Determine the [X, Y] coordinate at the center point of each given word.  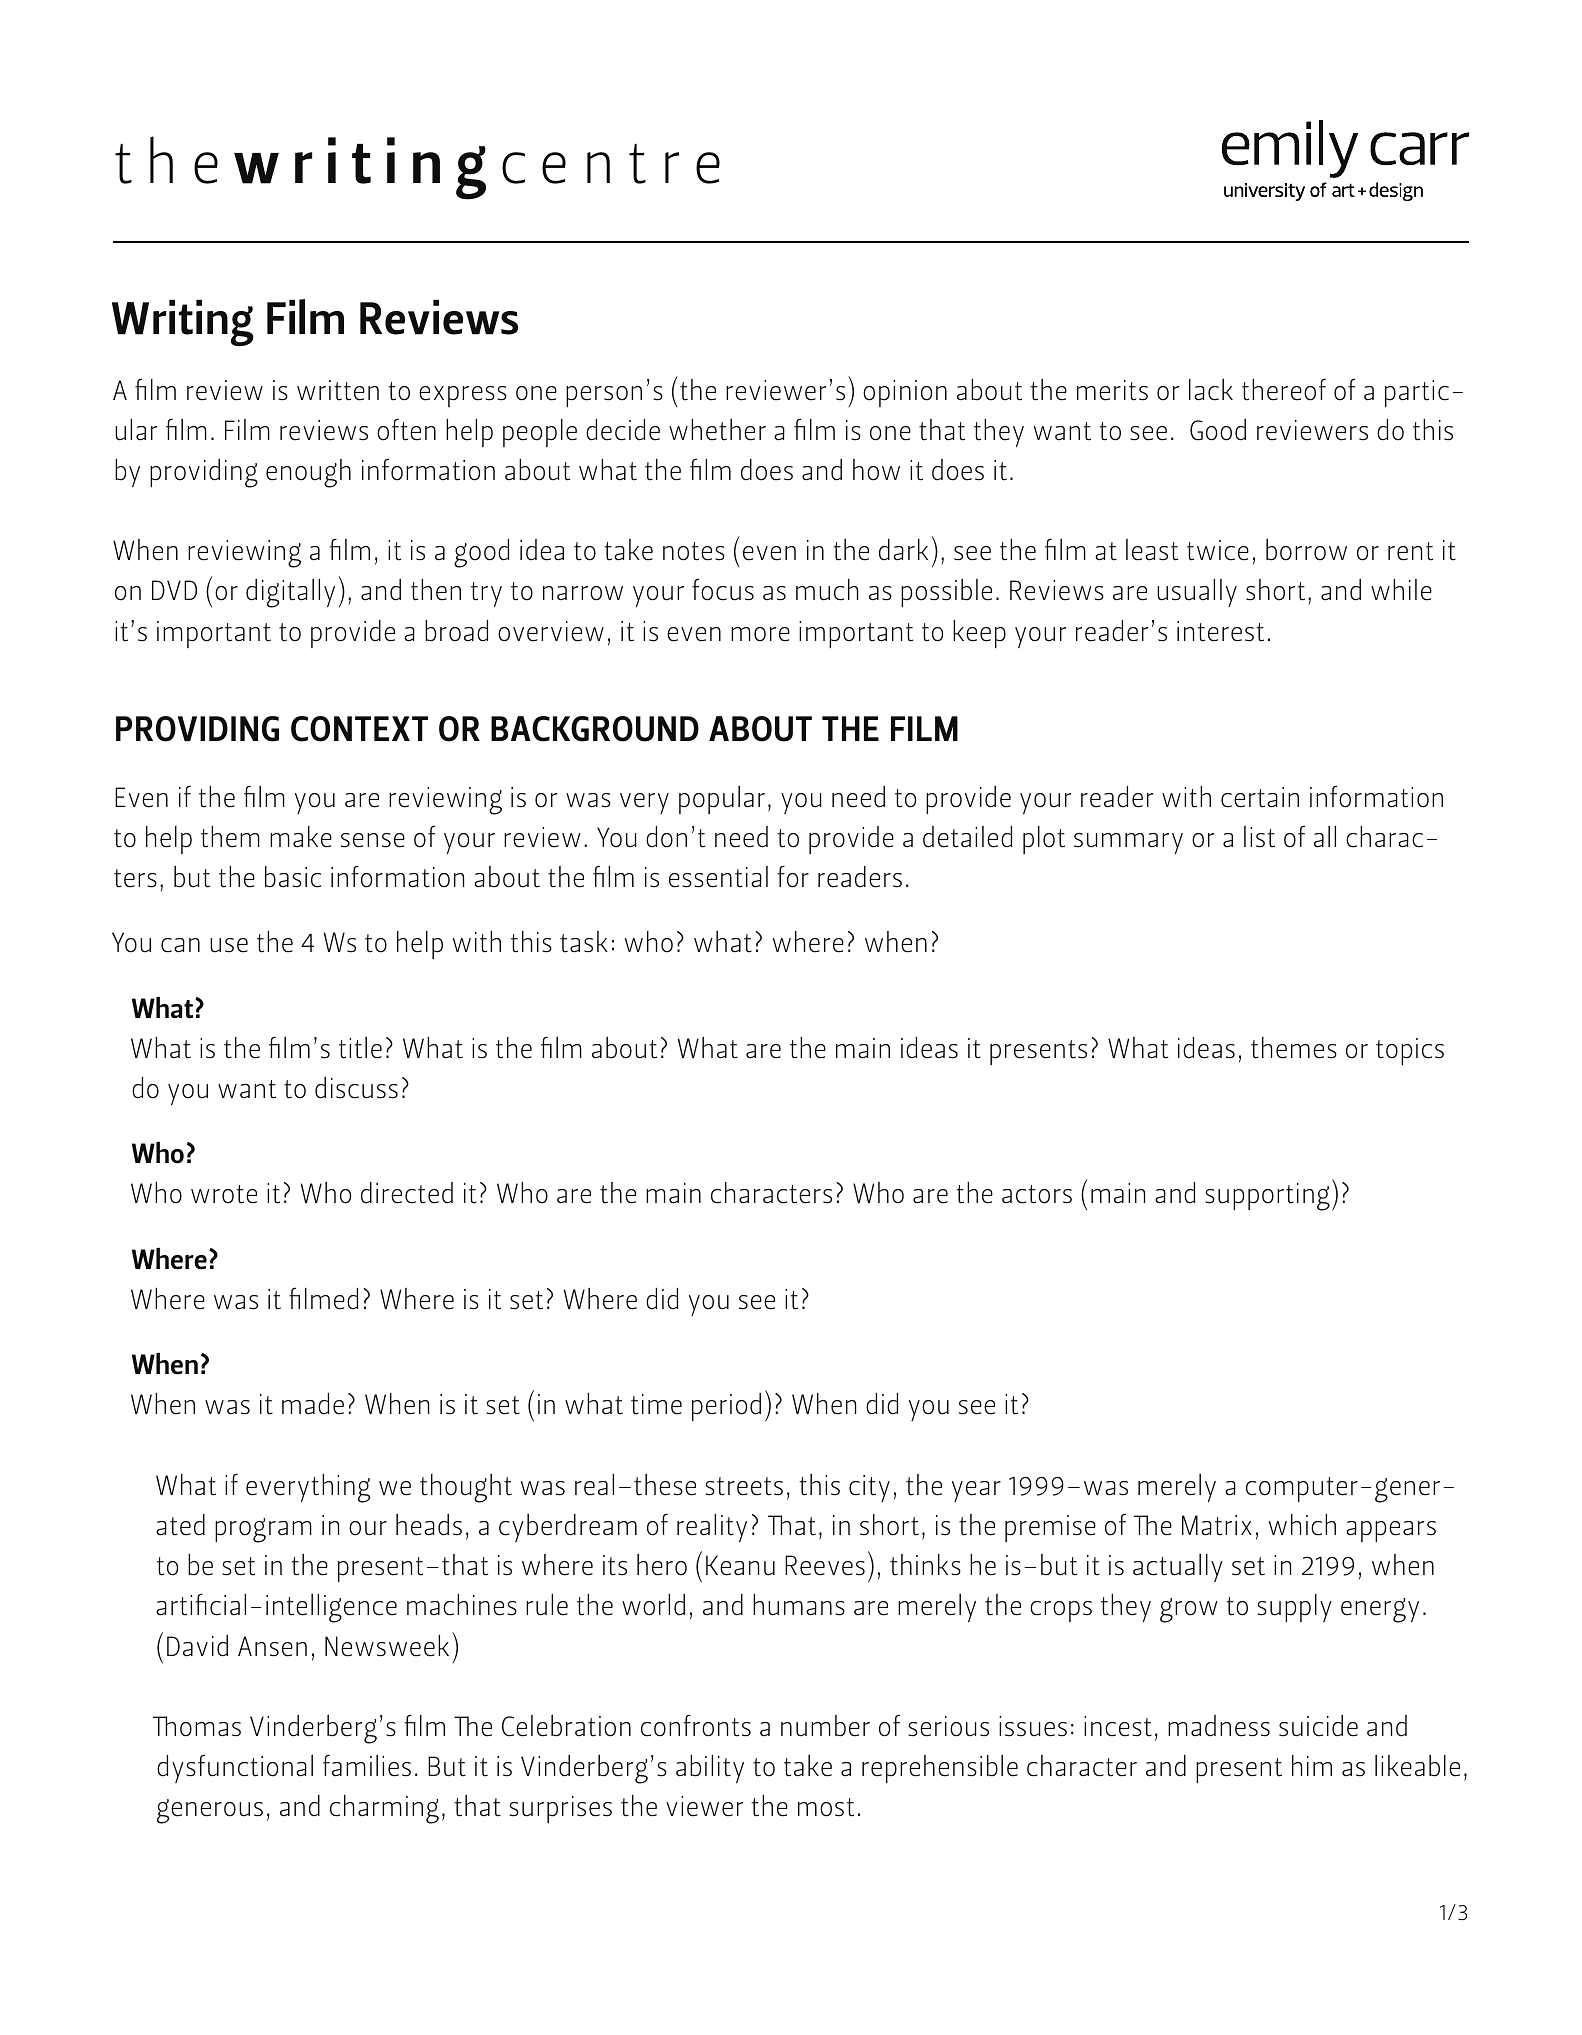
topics [1410, 1051]
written [338, 390]
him [1312, 1765]
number [825, 1726]
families [367, 1765]
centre [611, 164]
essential [718, 877]
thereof [1284, 389]
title [360, 1048]
